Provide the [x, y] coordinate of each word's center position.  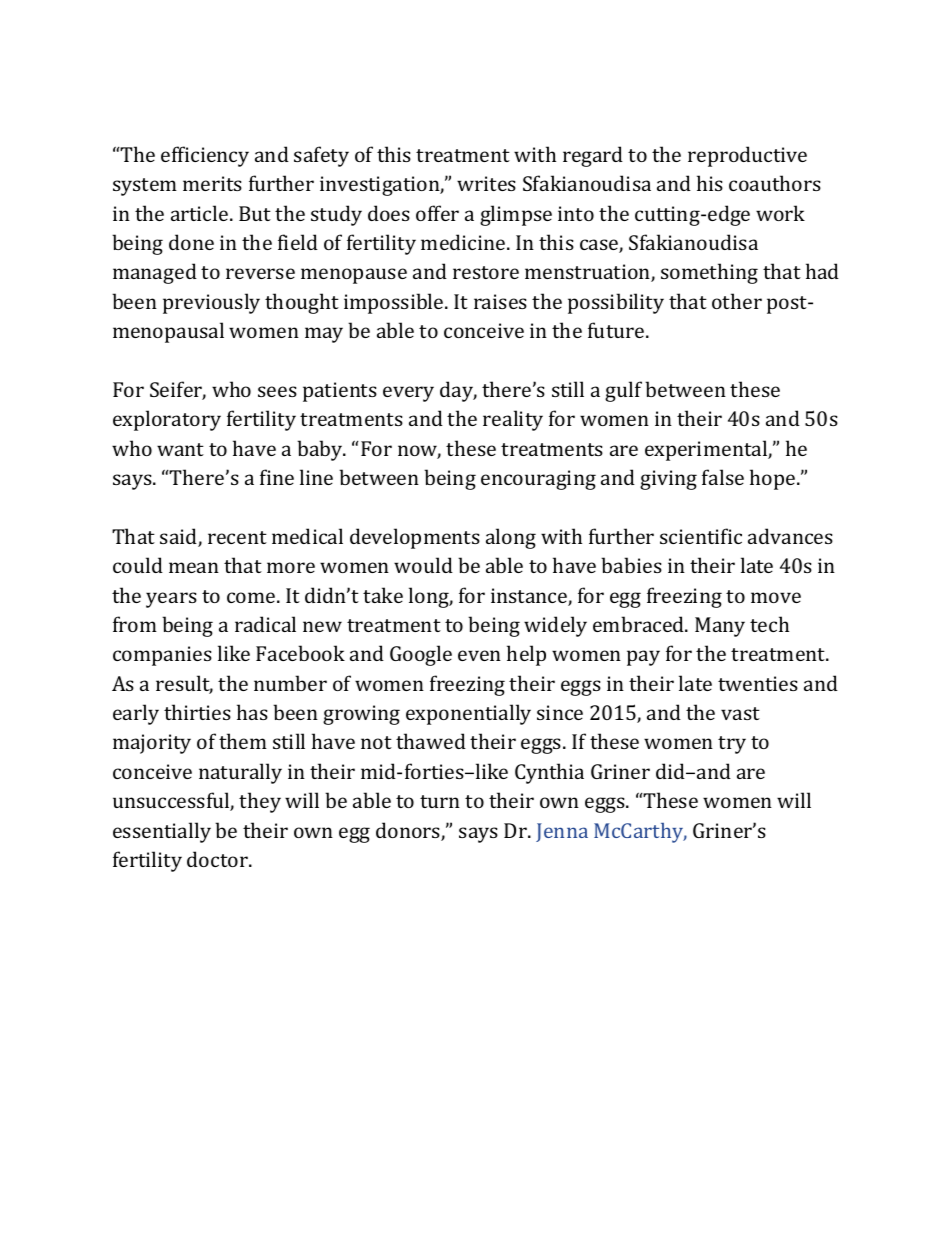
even [479, 655]
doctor [218, 859]
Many [720, 627]
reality [513, 420]
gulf [623, 391]
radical [265, 624]
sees [277, 391]
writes [486, 183]
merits [212, 183]
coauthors [775, 183]
